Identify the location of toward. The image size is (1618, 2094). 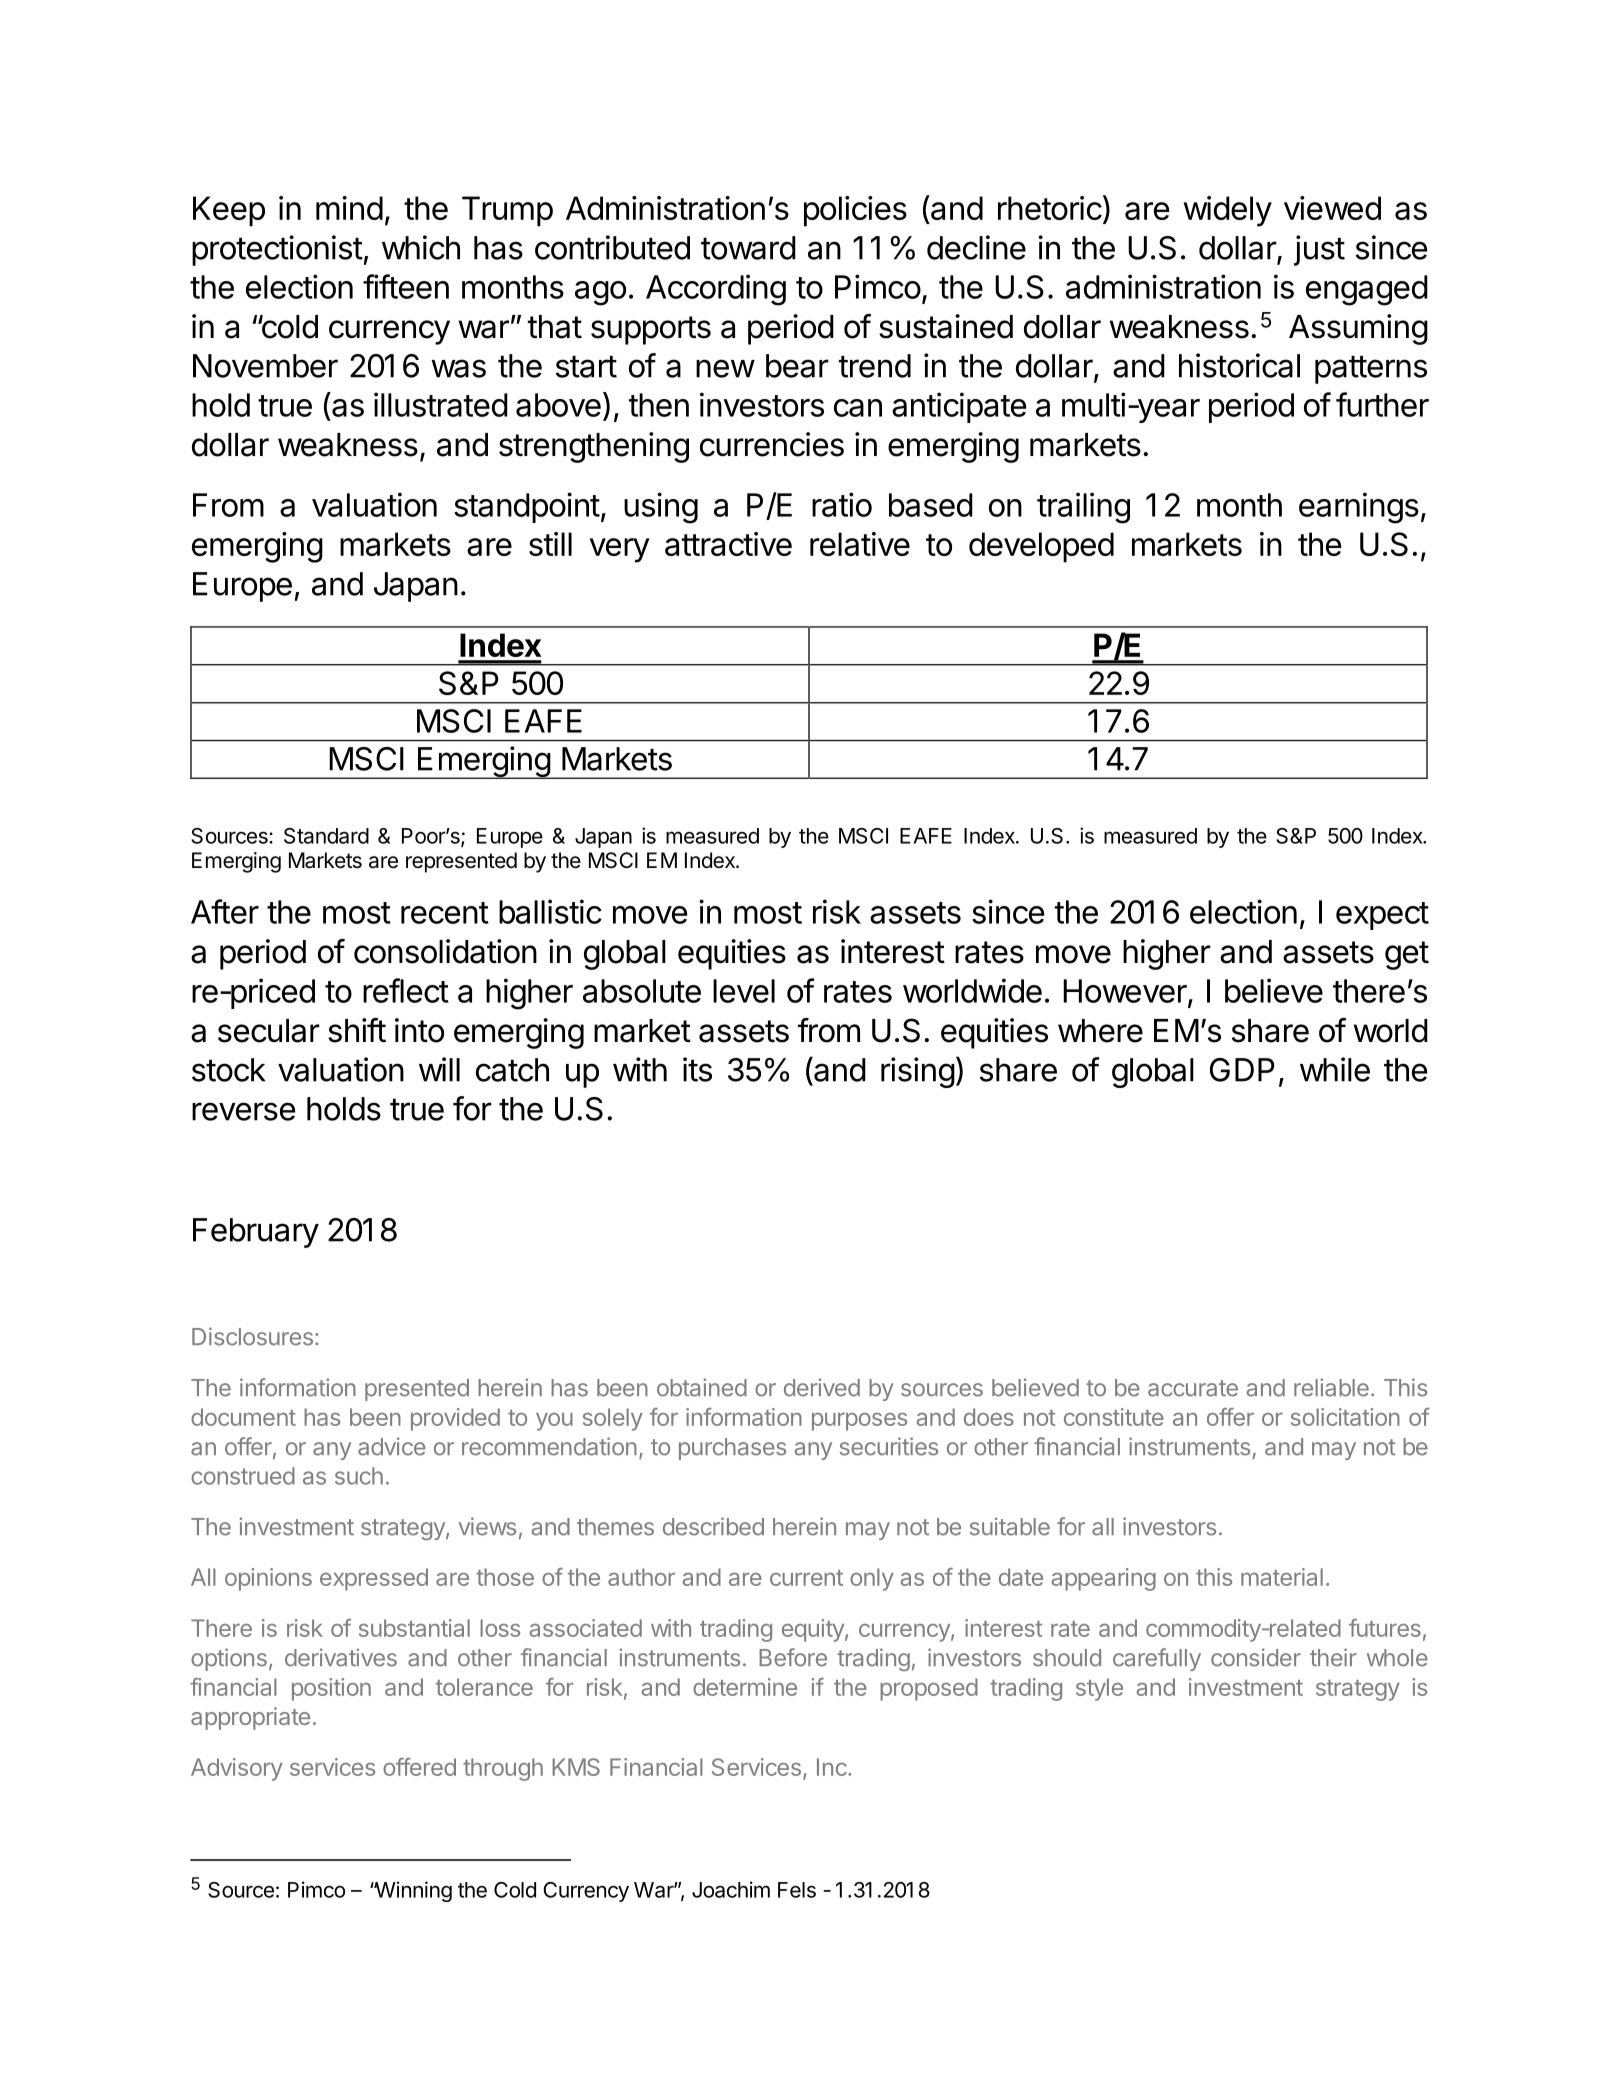
(748, 248).
